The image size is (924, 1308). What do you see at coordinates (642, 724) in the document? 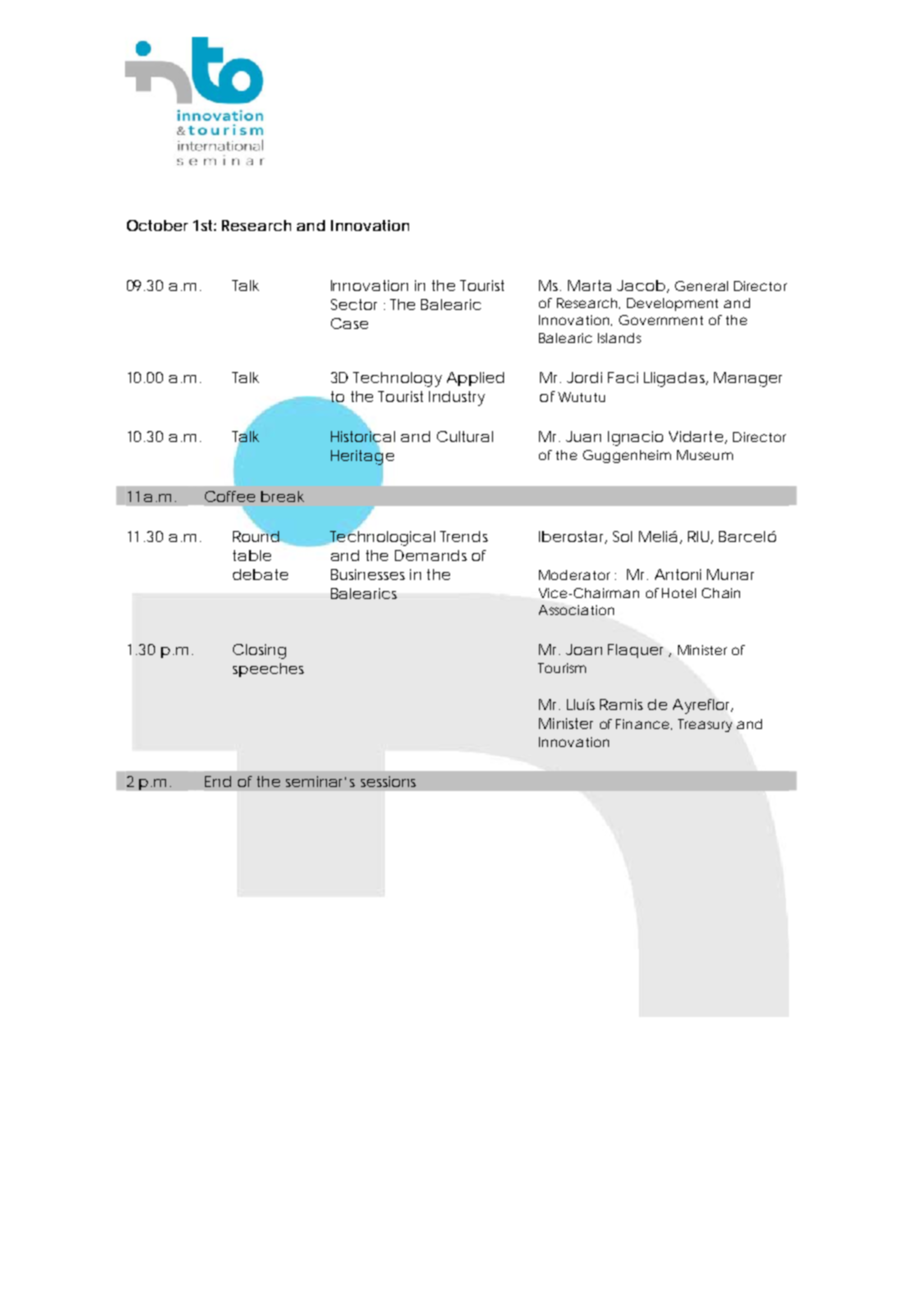
I see `Finance` at bounding box center [642, 724].
